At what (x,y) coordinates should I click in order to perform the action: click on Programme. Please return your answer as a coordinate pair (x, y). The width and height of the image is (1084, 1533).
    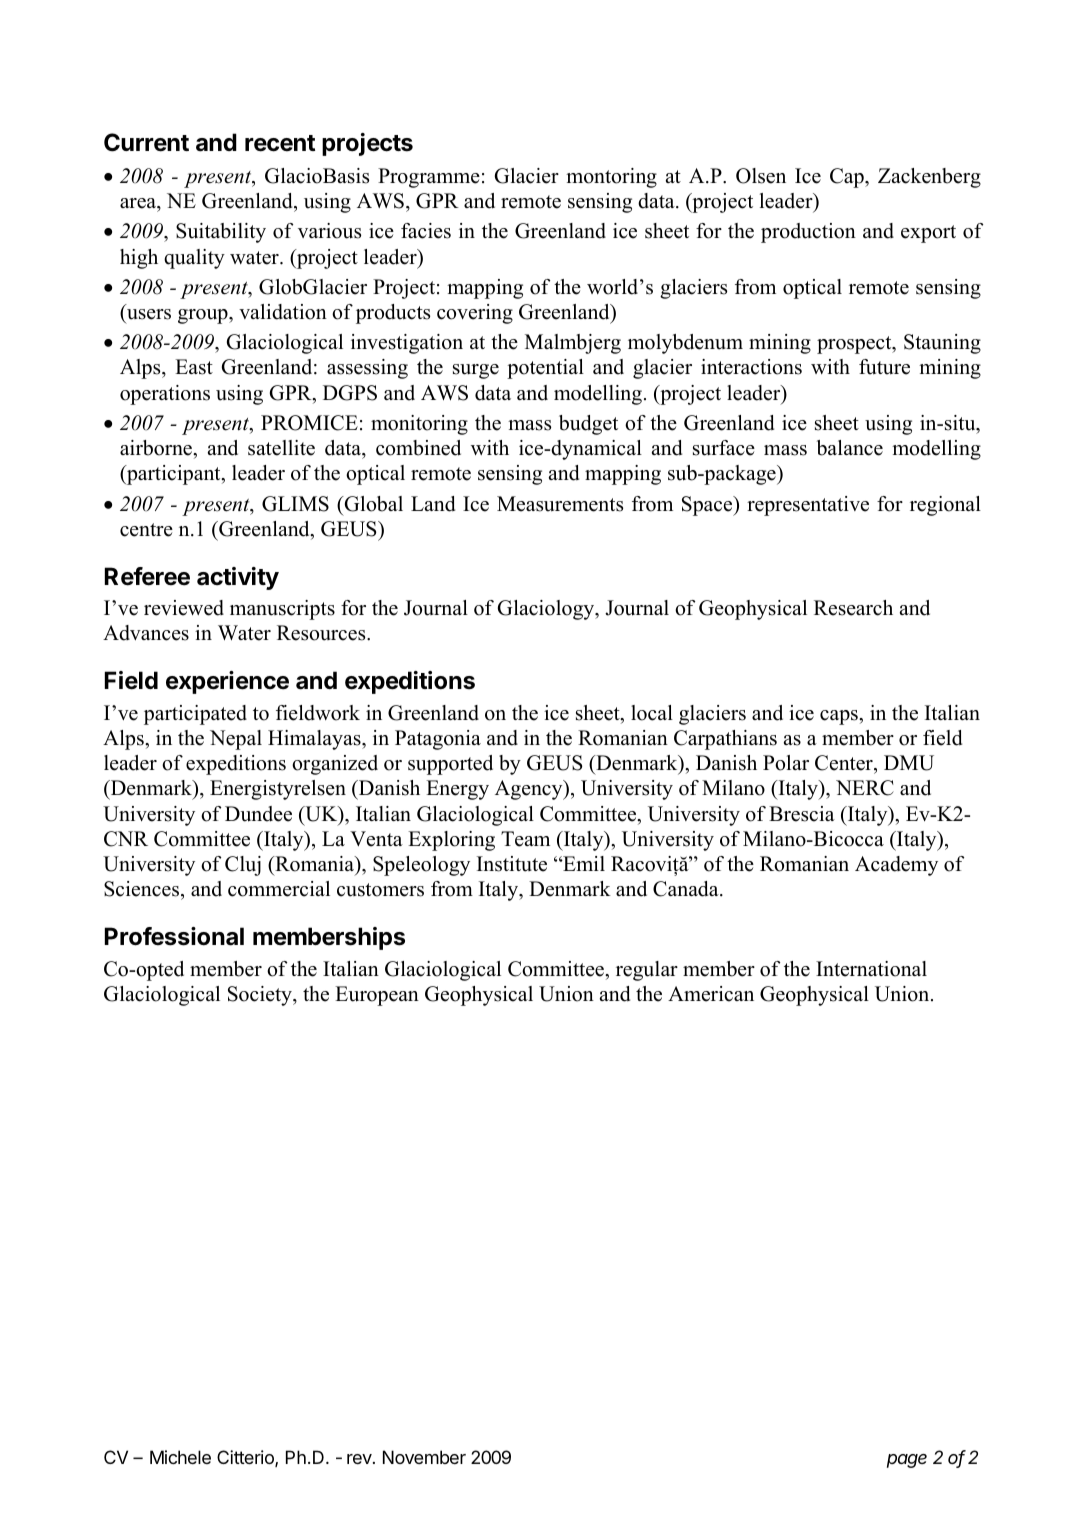
    Looking at the image, I should click on (429, 178).
